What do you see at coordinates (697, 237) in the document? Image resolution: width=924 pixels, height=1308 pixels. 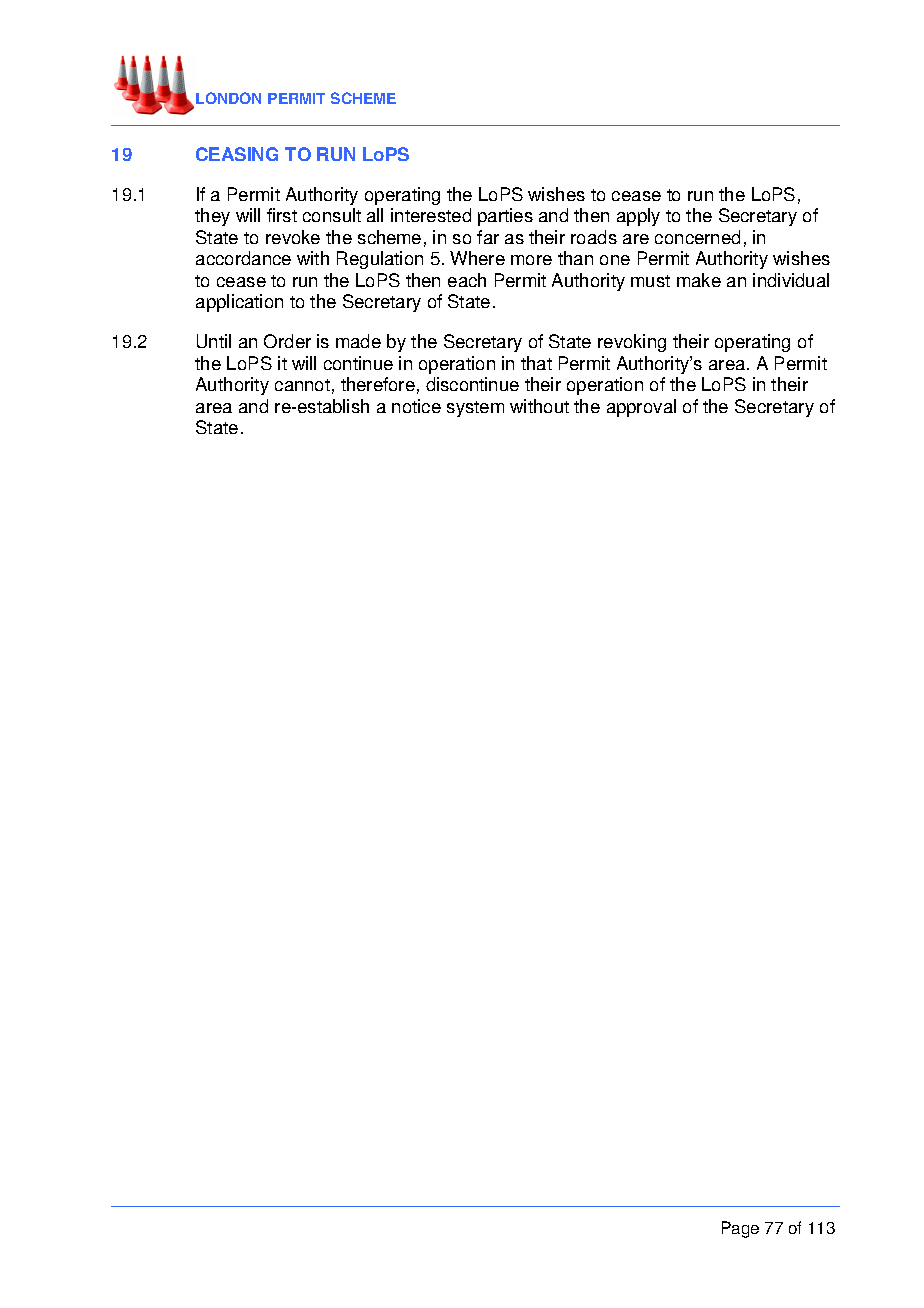 I see `concerned` at bounding box center [697, 237].
